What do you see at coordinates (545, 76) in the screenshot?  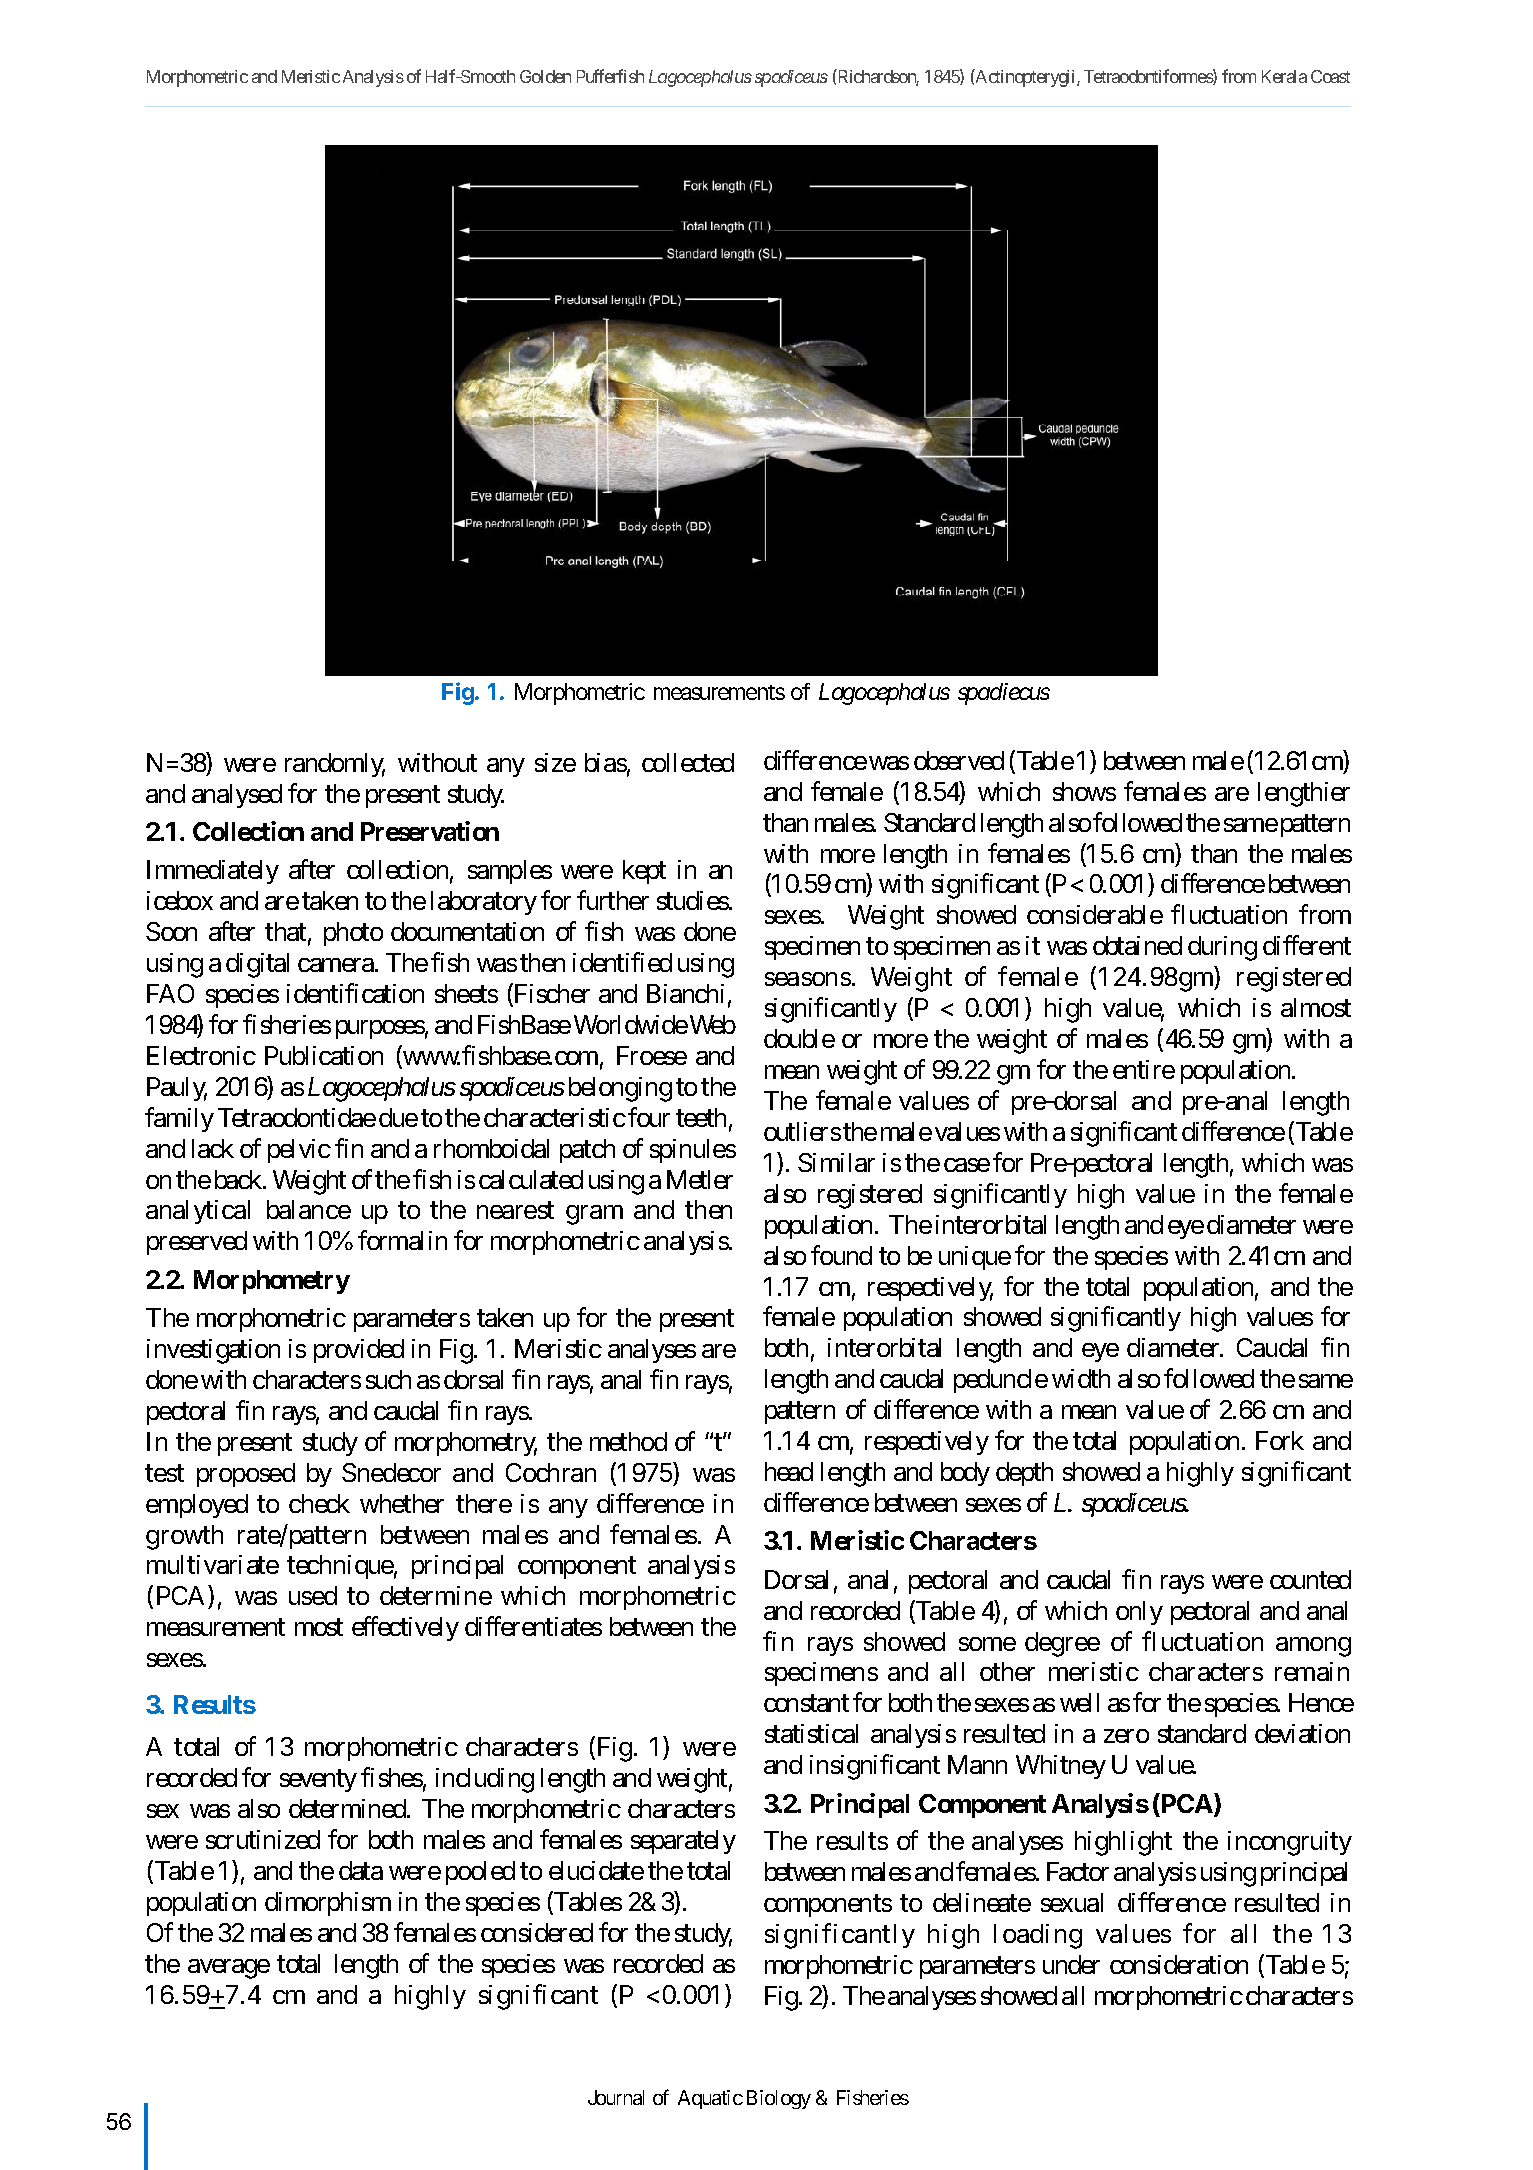 I see `Golden` at bounding box center [545, 76].
